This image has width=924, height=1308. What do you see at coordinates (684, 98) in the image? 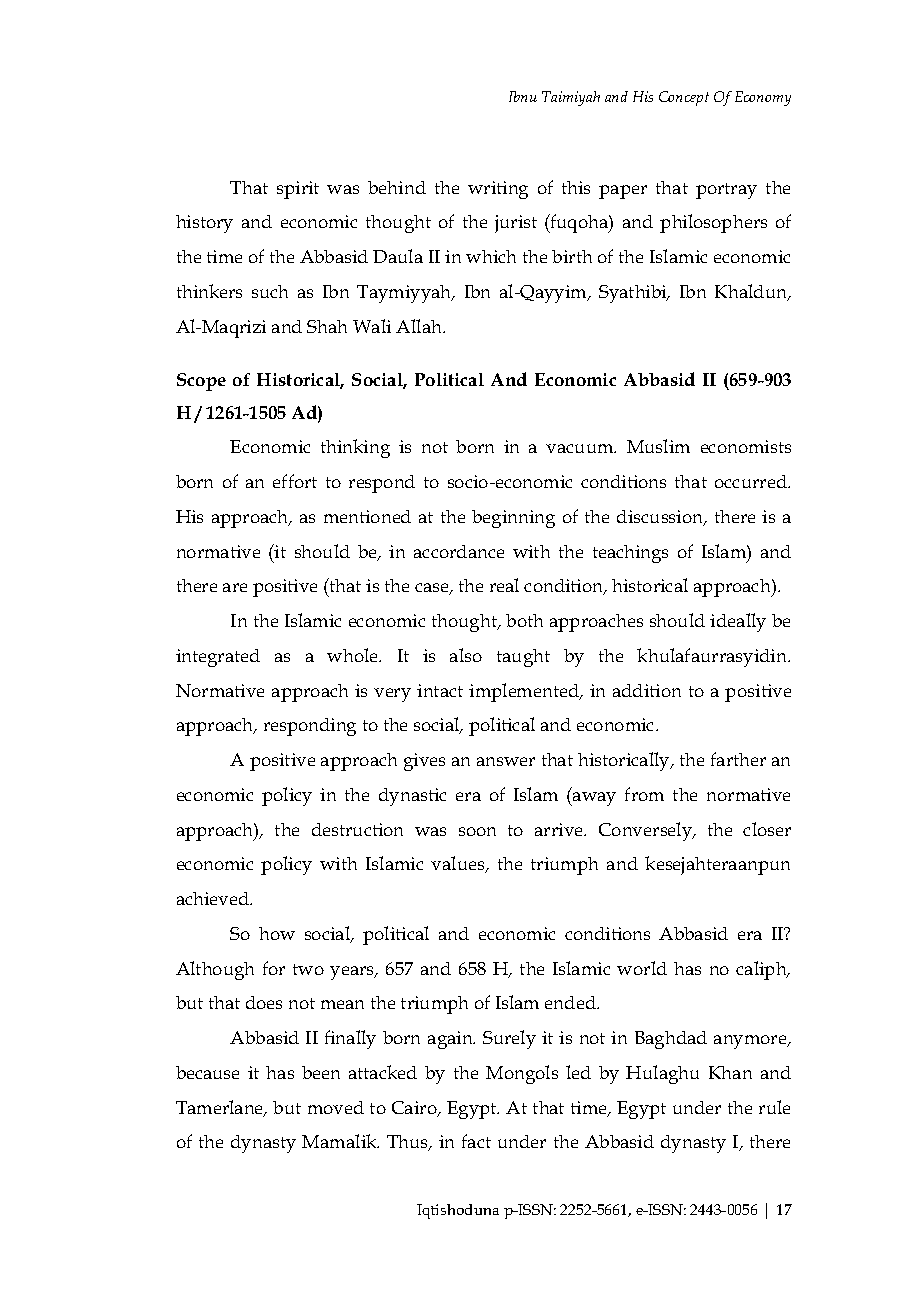
I see `Concept` at bounding box center [684, 98].
